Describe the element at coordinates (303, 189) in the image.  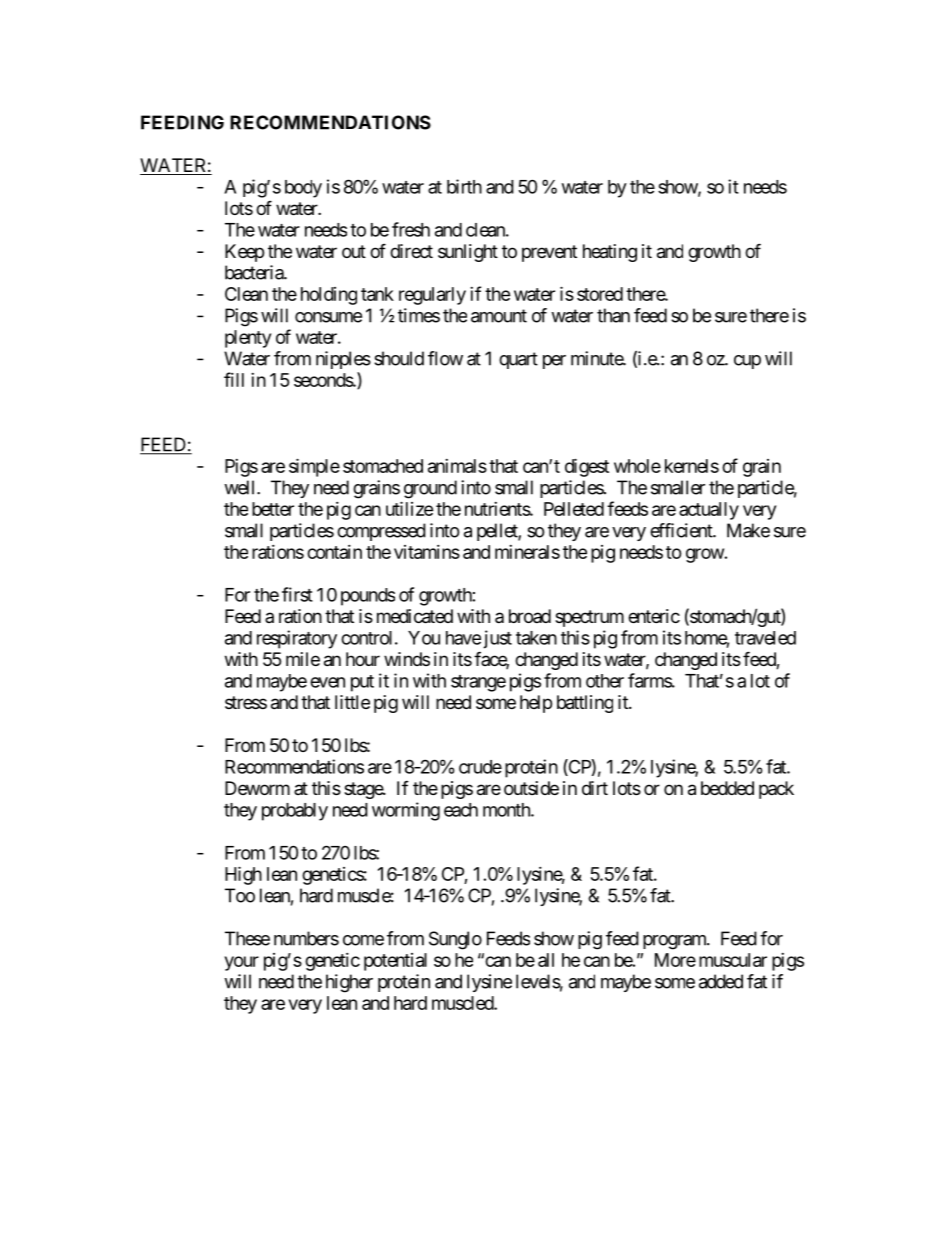
I see `body` at that location.
